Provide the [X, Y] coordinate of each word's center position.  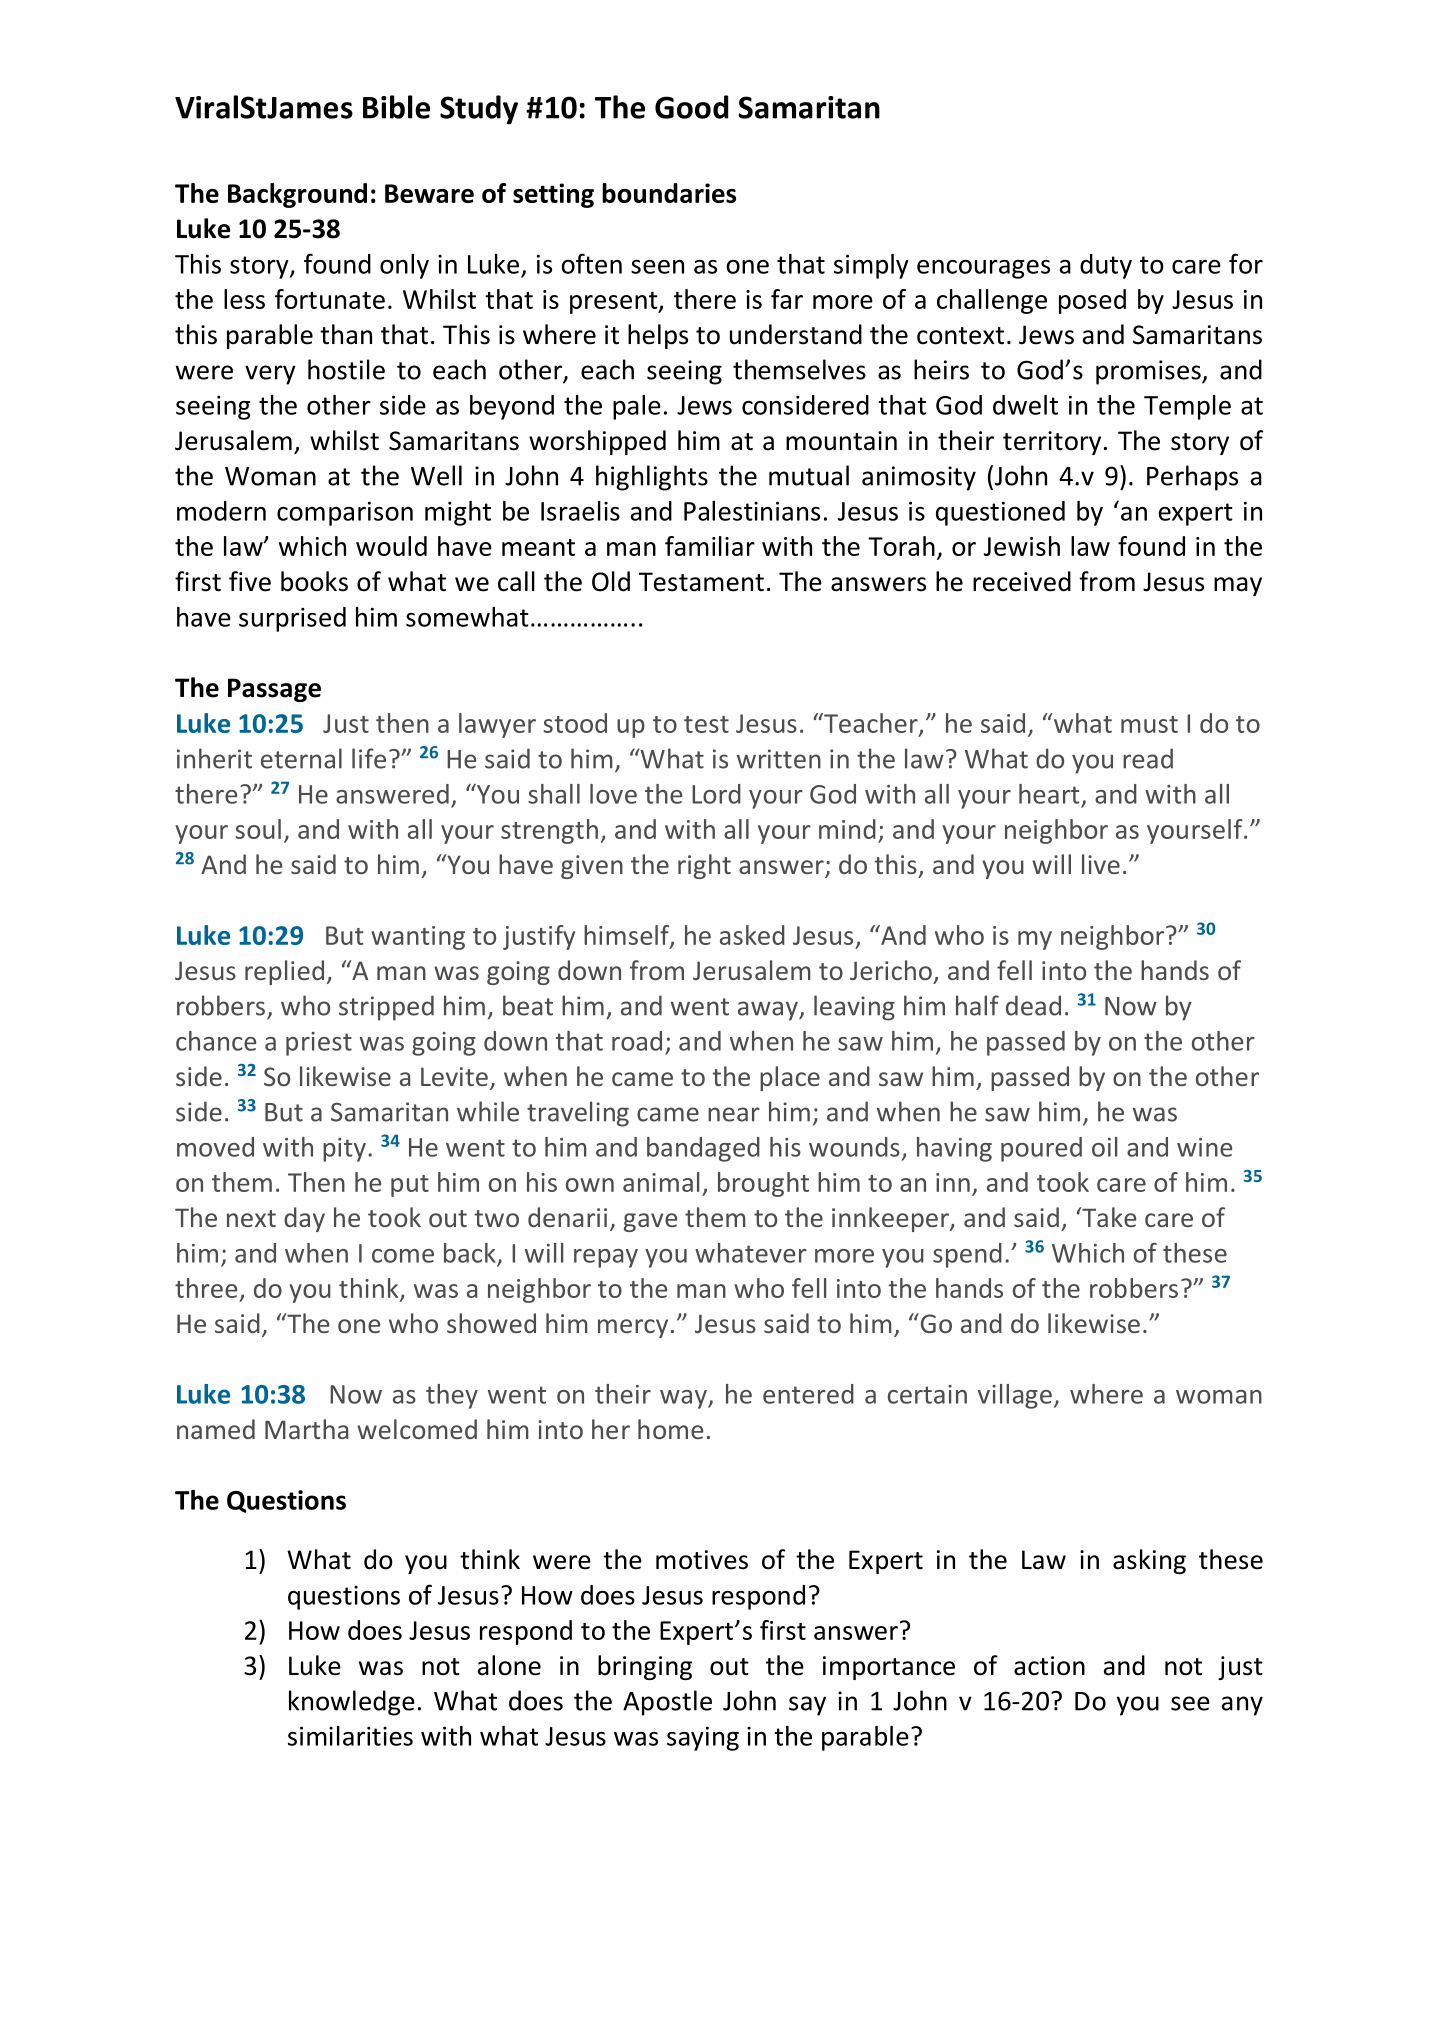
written [779, 759]
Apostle [667, 1703]
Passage [274, 690]
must [1149, 724]
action [1049, 1666]
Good [691, 107]
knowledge [352, 1703]
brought [763, 1184]
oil [1104, 1147]
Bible [396, 107]
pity [344, 1150]
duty [1106, 266]
